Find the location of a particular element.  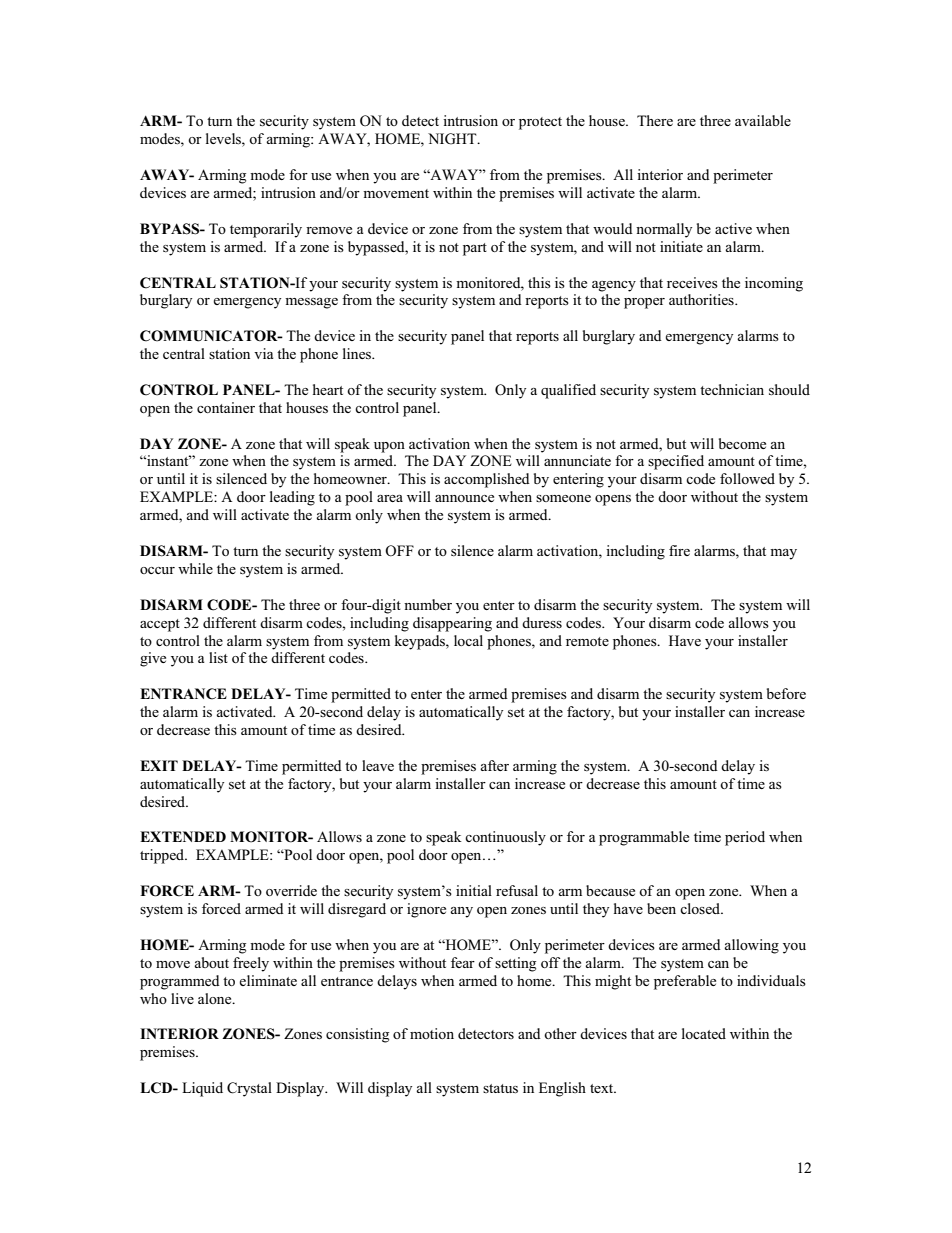

temporarily is located at coordinates (266, 230).
